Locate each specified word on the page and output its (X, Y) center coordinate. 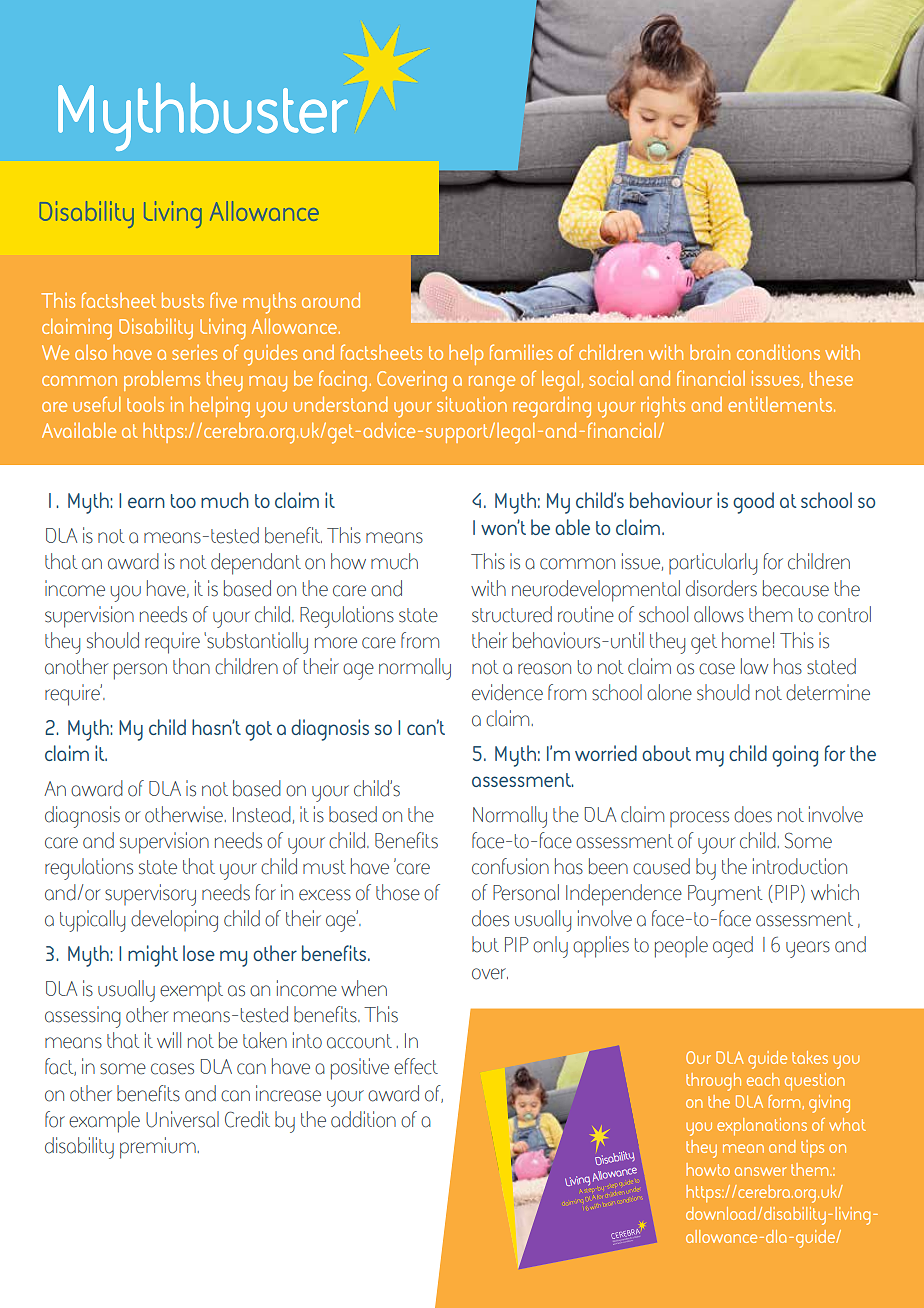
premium (158, 1148)
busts (183, 300)
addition (363, 1119)
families (521, 352)
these (831, 378)
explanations (762, 1127)
